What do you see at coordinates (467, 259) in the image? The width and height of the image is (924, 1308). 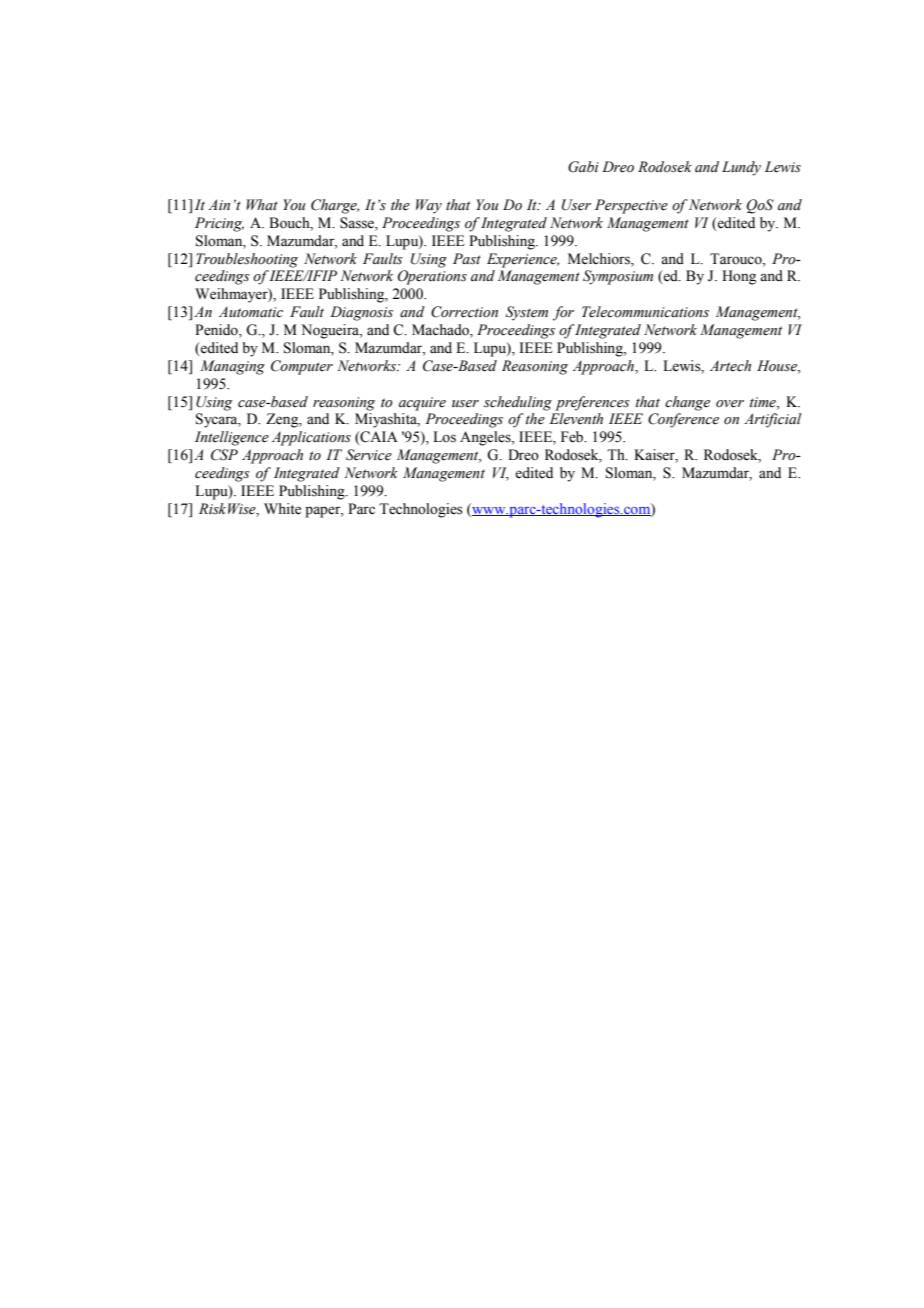 I see `Past` at bounding box center [467, 259].
